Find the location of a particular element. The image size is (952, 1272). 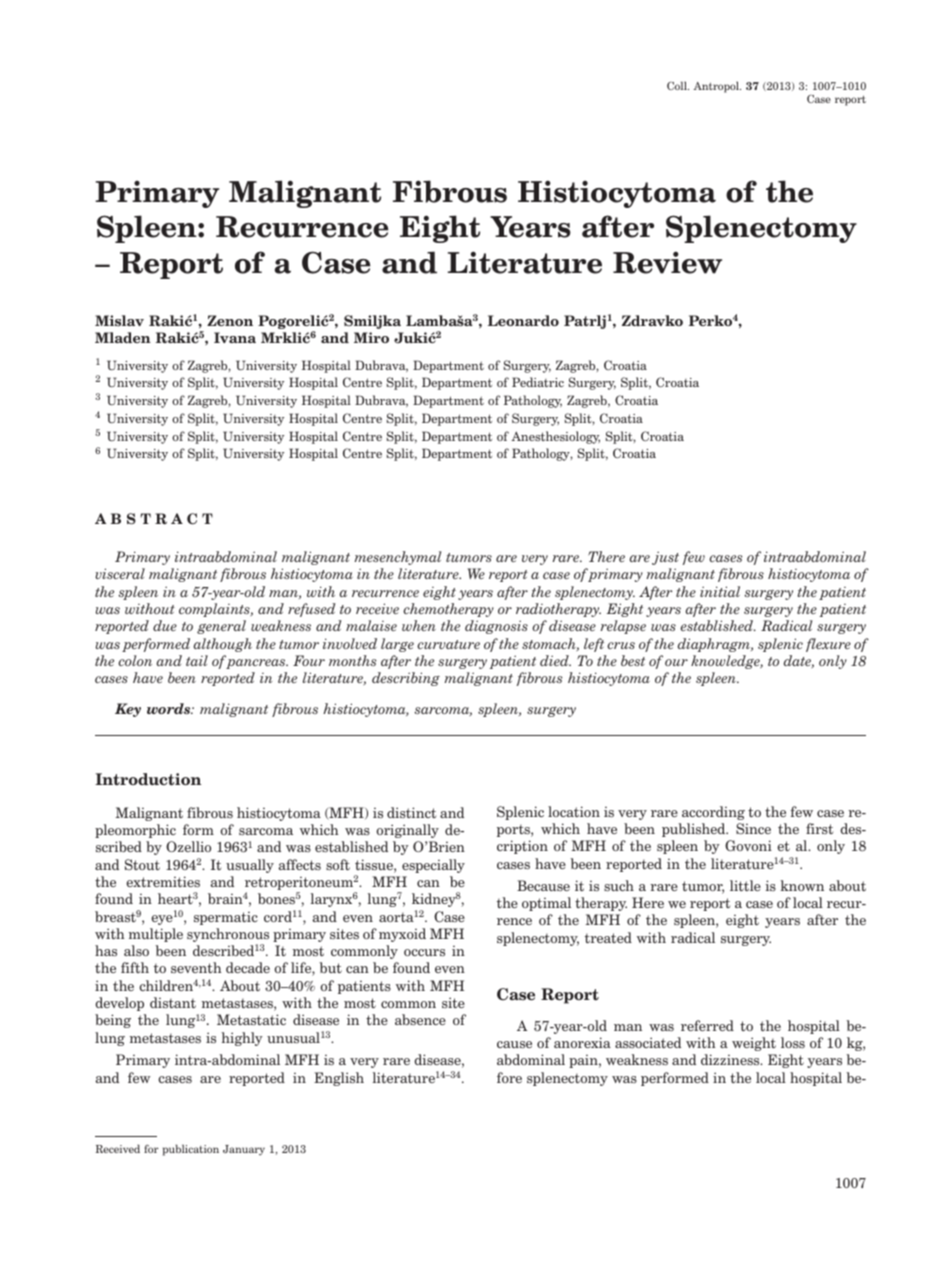

English is located at coordinates (339, 1079).
